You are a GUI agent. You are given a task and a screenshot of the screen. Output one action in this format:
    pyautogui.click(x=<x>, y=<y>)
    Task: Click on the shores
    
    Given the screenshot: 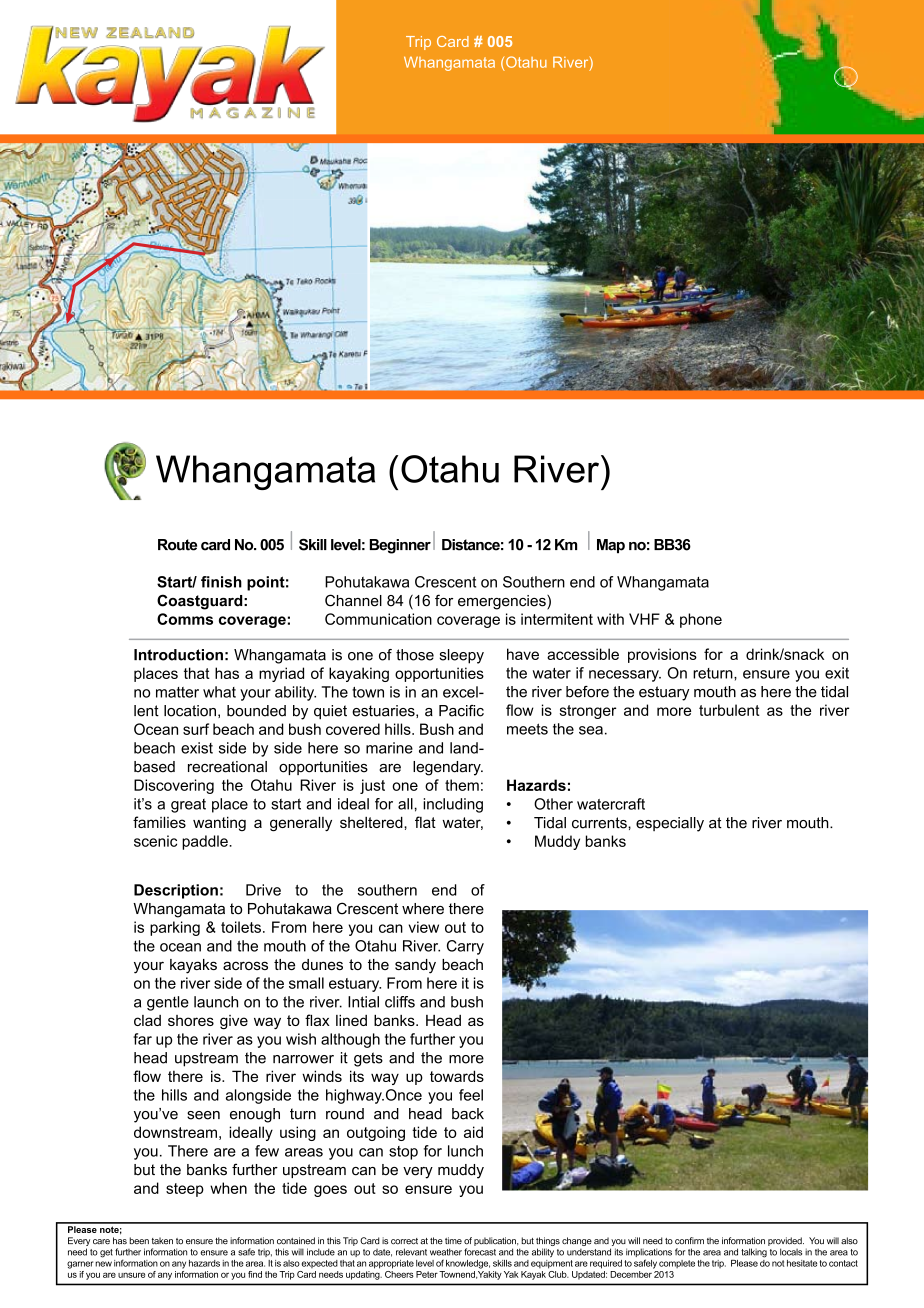 What is the action you would take?
    pyautogui.click(x=191, y=1020)
